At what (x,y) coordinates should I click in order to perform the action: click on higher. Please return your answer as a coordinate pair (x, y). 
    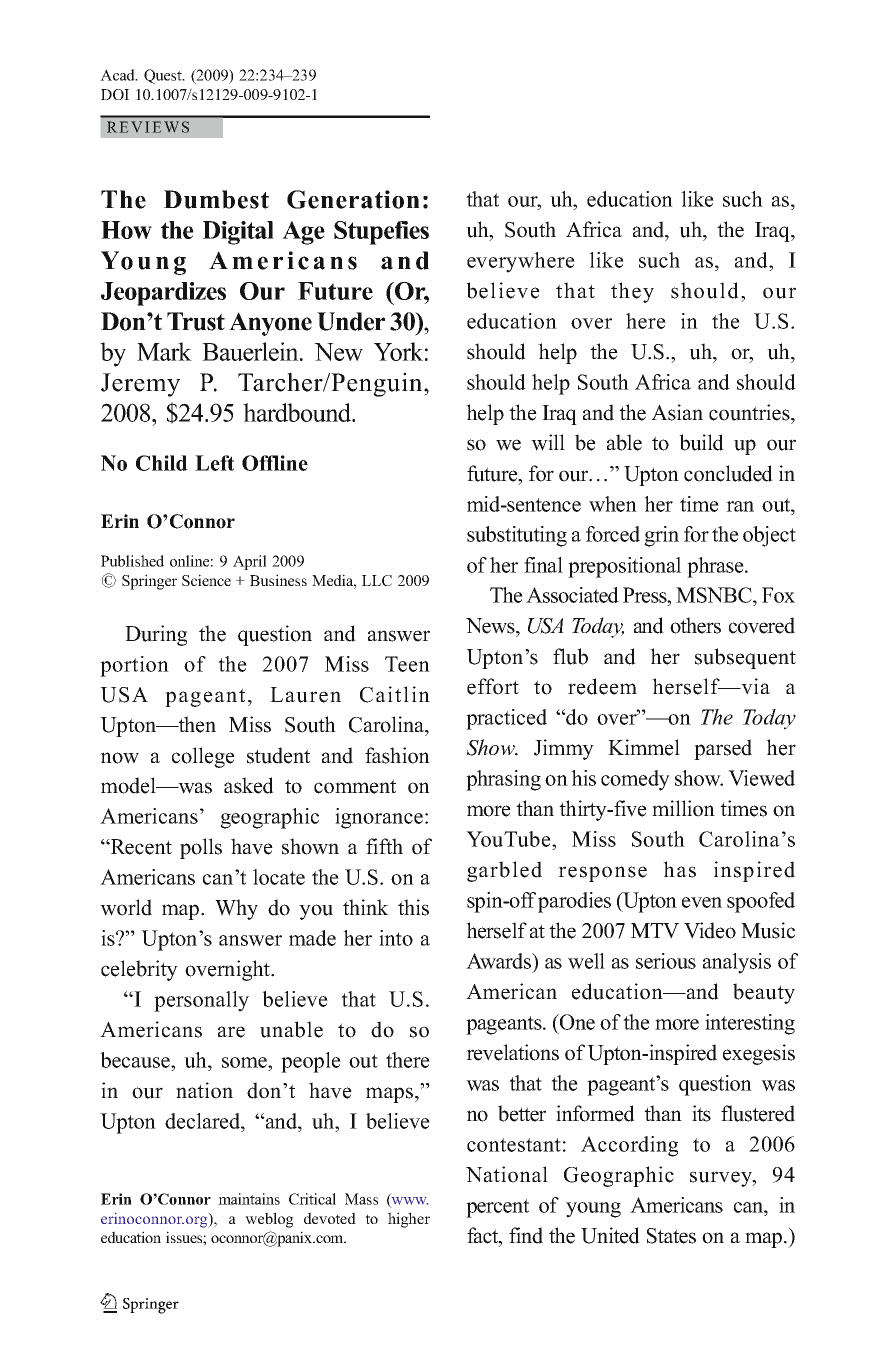
    Looking at the image, I should click on (409, 1220).
